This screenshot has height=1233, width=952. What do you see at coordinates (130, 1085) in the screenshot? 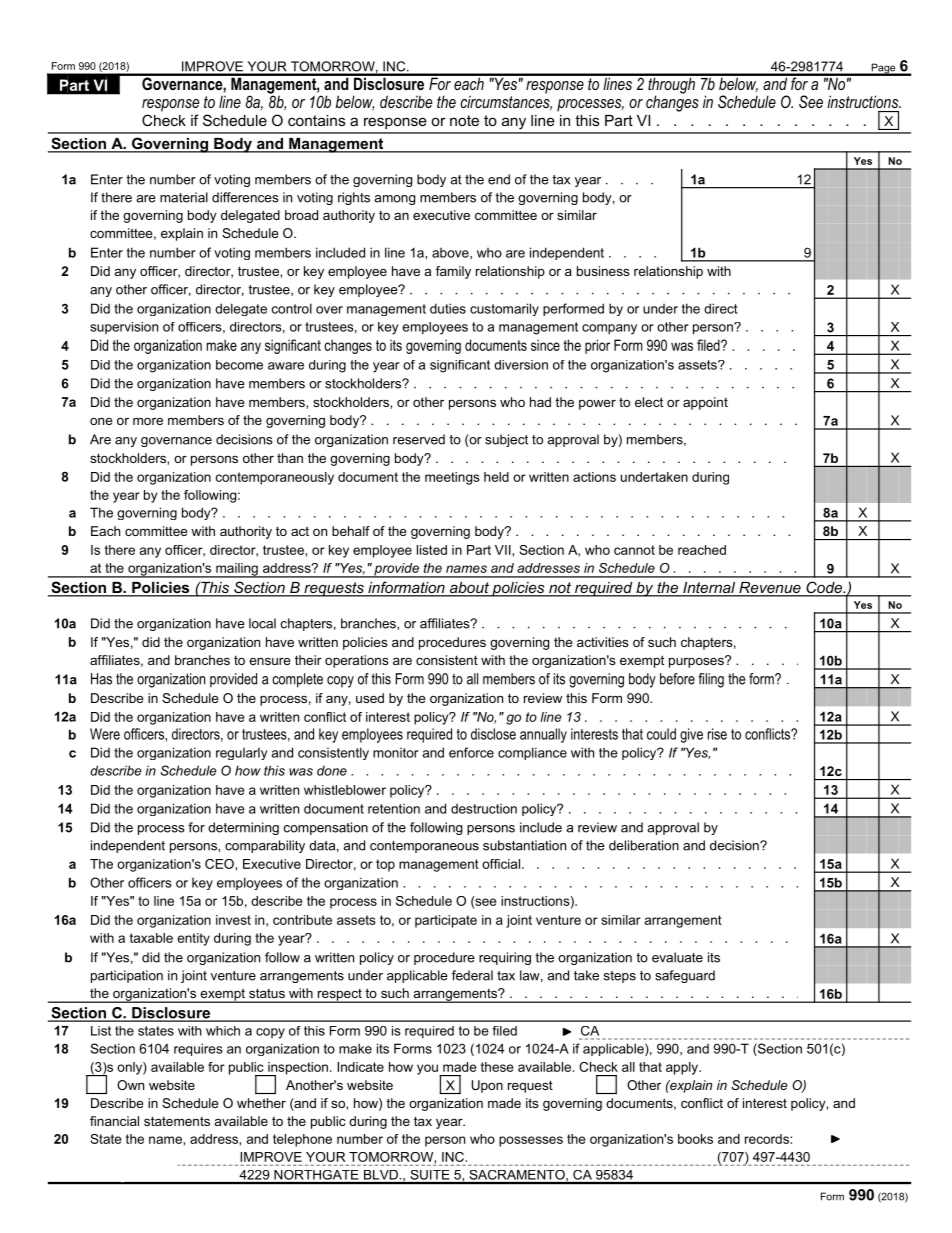
I see `Own` at bounding box center [130, 1085].
